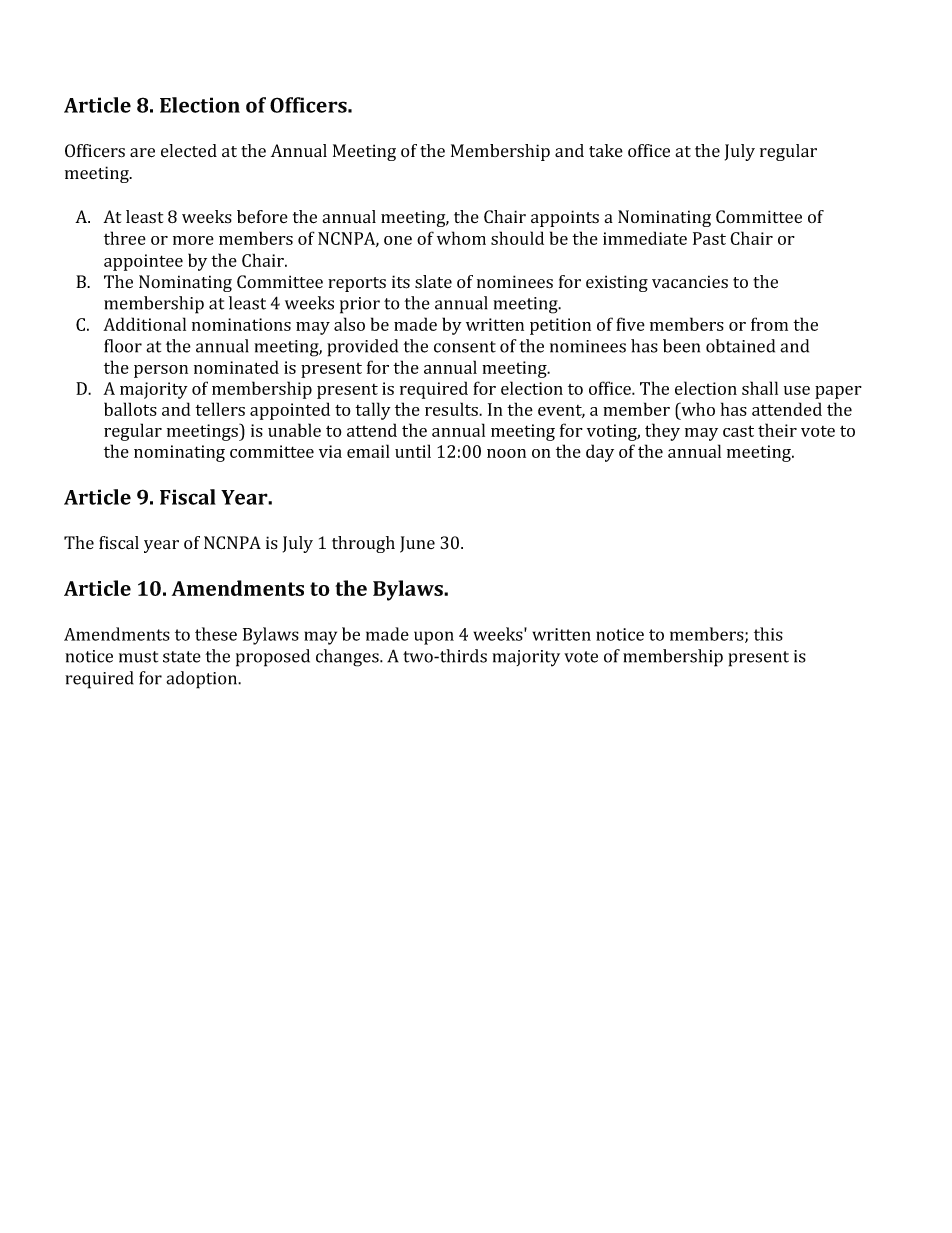  What do you see at coordinates (189, 151) in the document?
I see `elected` at bounding box center [189, 151].
